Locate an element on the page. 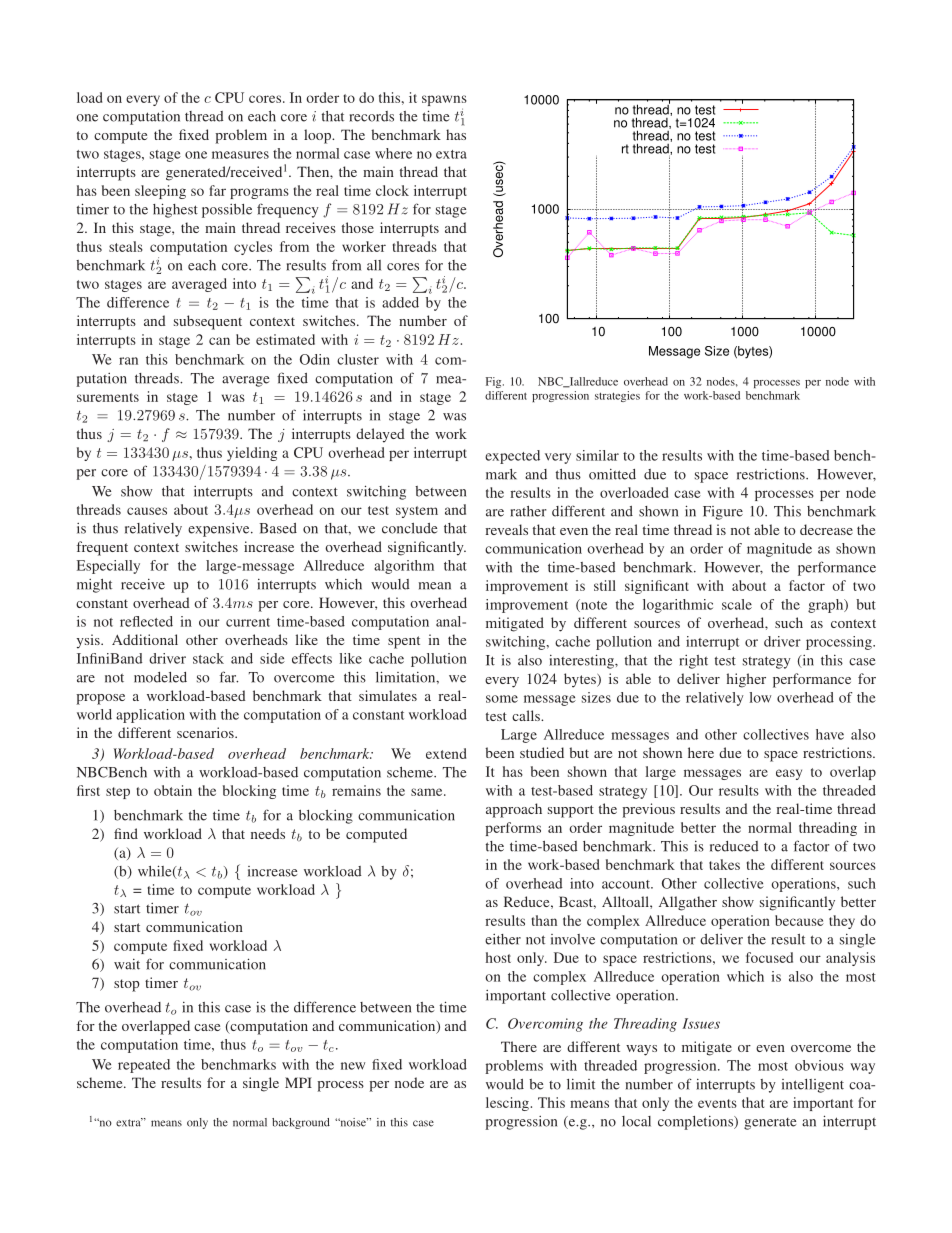 The image size is (952, 1233). new is located at coordinates (353, 1066).
